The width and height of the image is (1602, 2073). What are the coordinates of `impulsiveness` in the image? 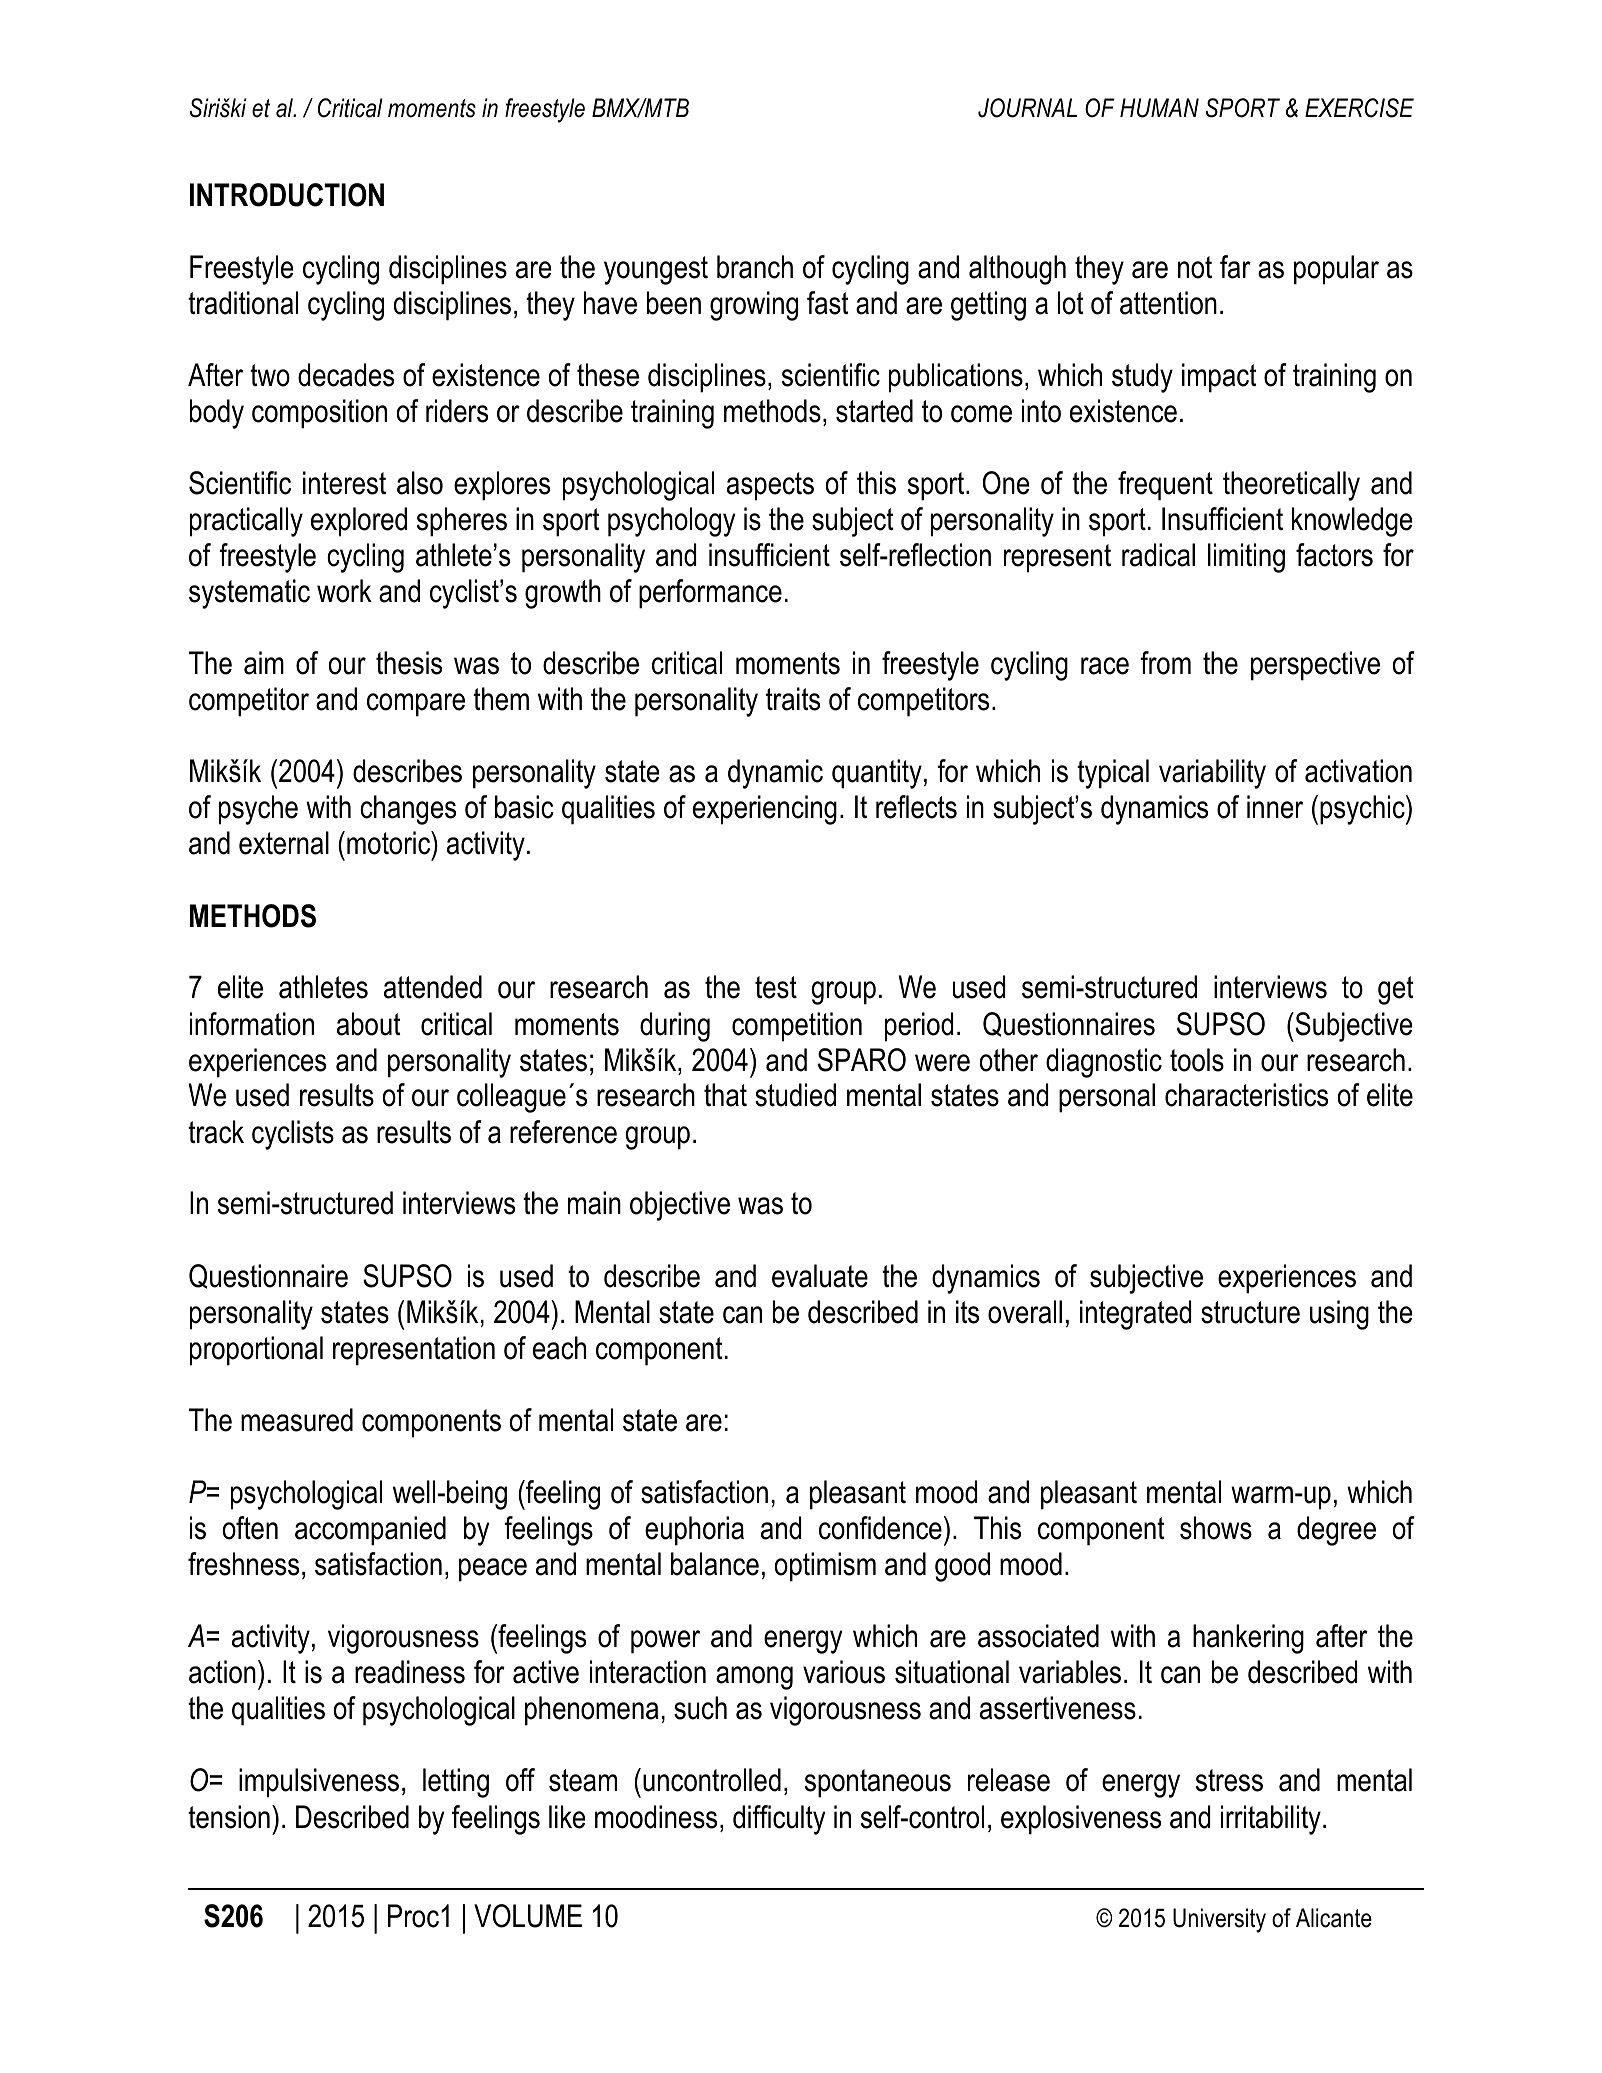 It's located at (319, 1783).
